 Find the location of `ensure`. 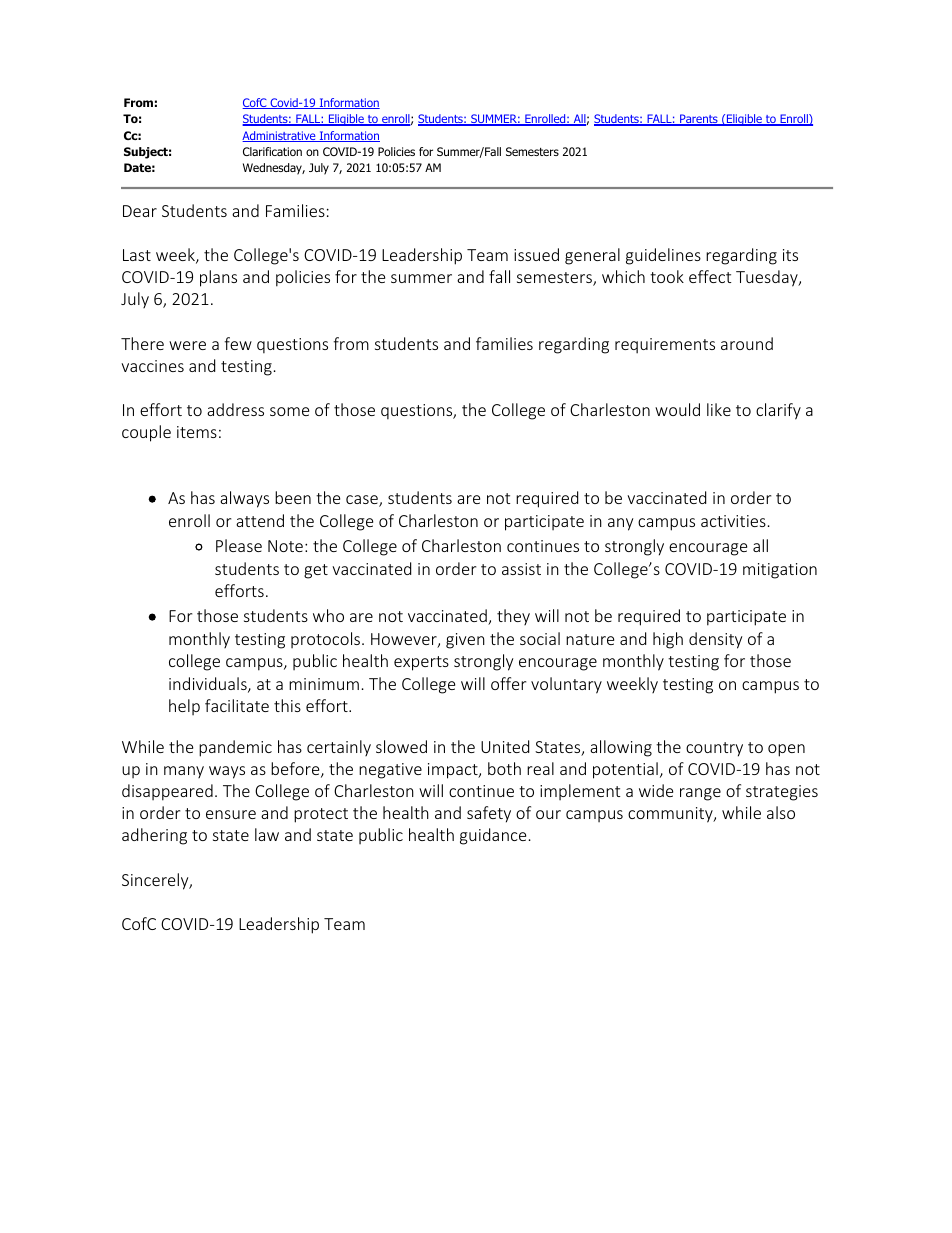

ensure is located at coordinates (231, 814).
